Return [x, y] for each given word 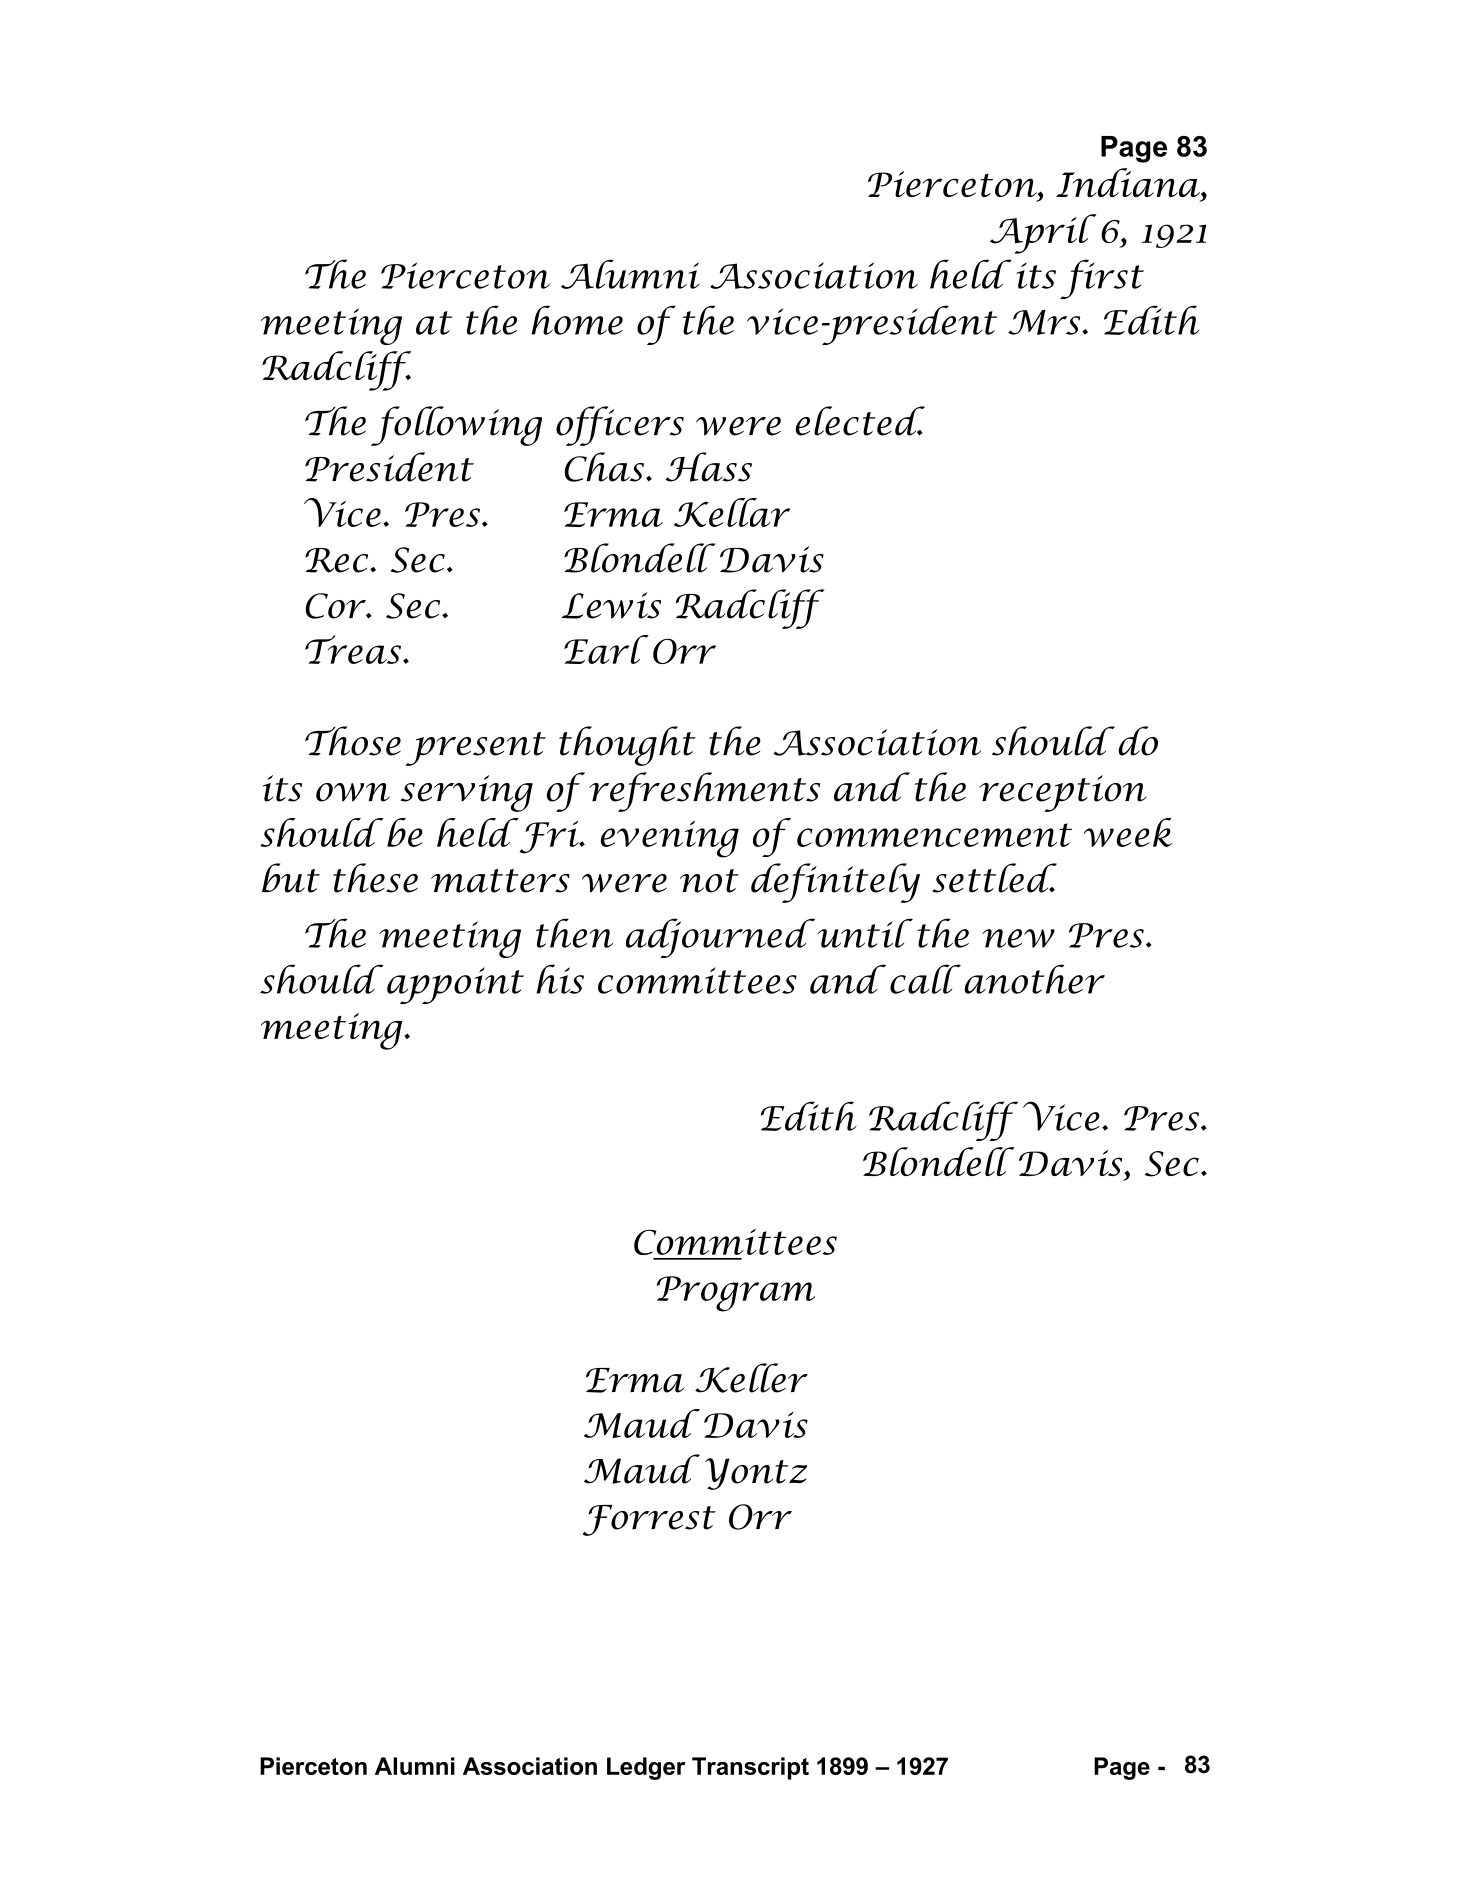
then [574, 933]
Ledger [646, 1768]
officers [620, 426]
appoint [455, 985]
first [1102, 279]
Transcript [750, 1768]
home [577, 320]
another [1034, 979]
